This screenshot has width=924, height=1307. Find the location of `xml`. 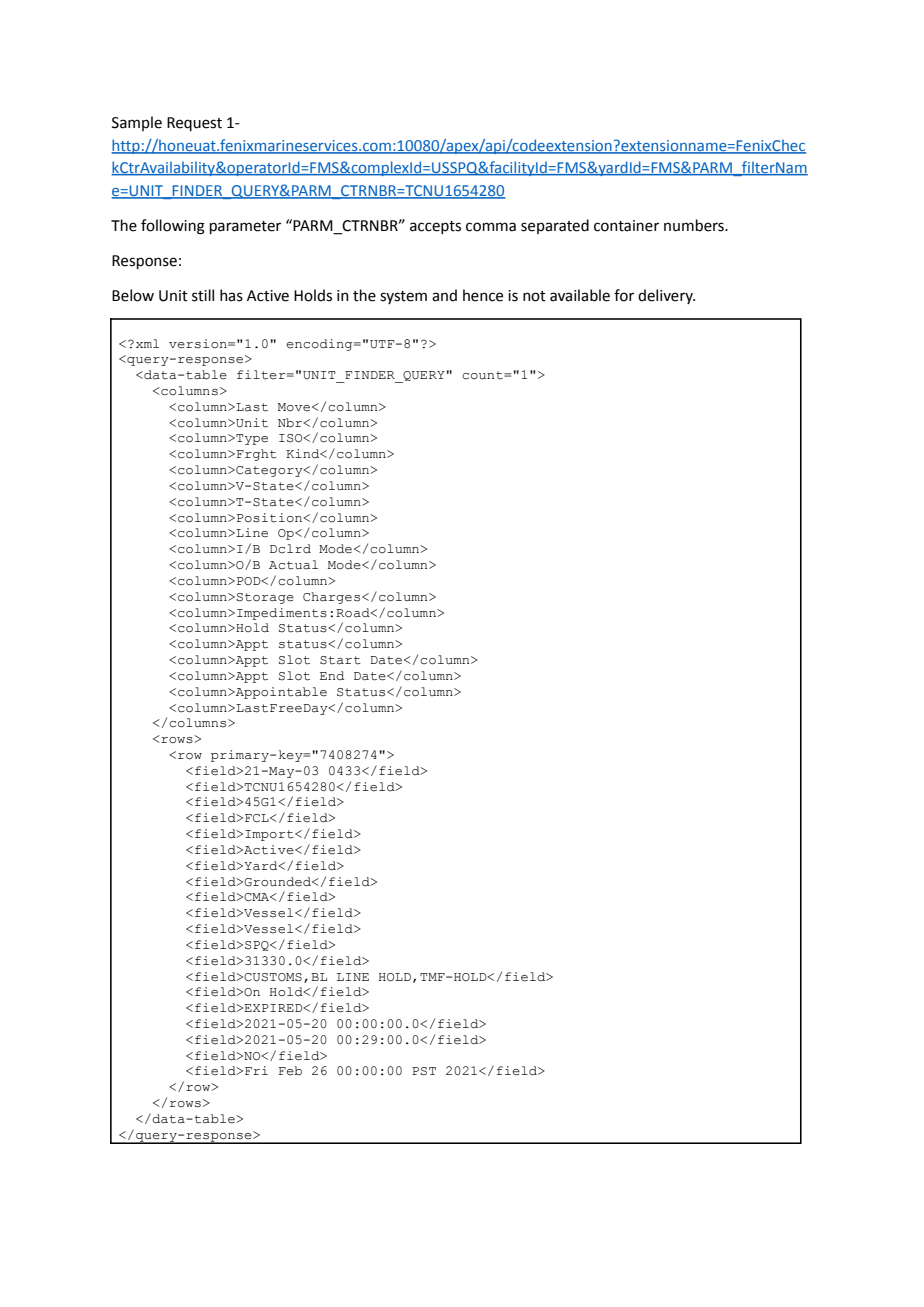

xml is located at coordinates (147, 343).
